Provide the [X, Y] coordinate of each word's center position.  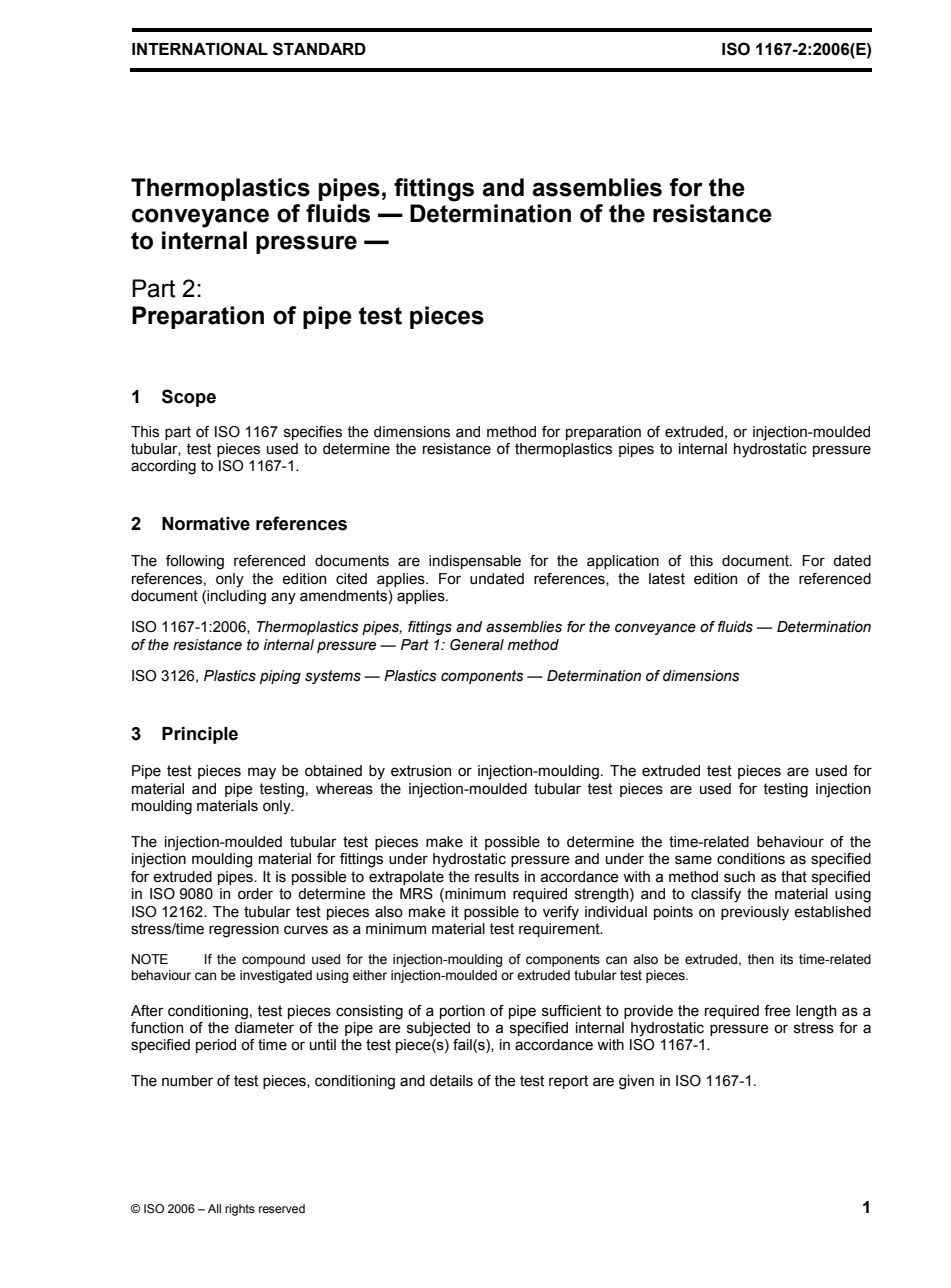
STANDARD [319, 49]
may [262, 773]
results [497, 877]
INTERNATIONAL [200, 49]
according [163, 467]
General [477, 645]
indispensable [475, 562]
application [623, 562]
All [214, 1208]
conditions [751, 859]
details [451, 1081]
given [636, 1082]
